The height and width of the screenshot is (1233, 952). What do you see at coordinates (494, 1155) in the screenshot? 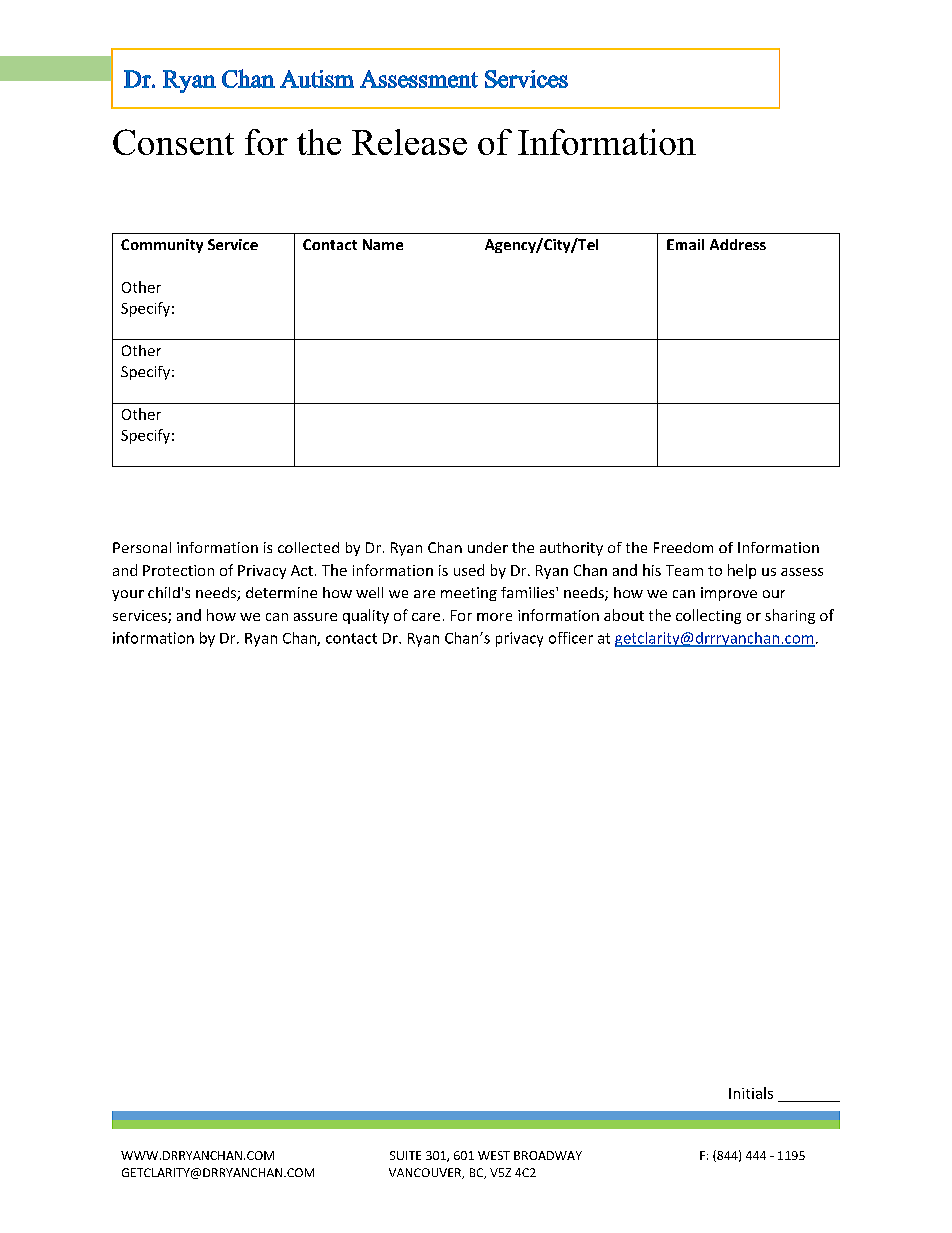
I see `WEST` at bounding box center [494, 1155].
